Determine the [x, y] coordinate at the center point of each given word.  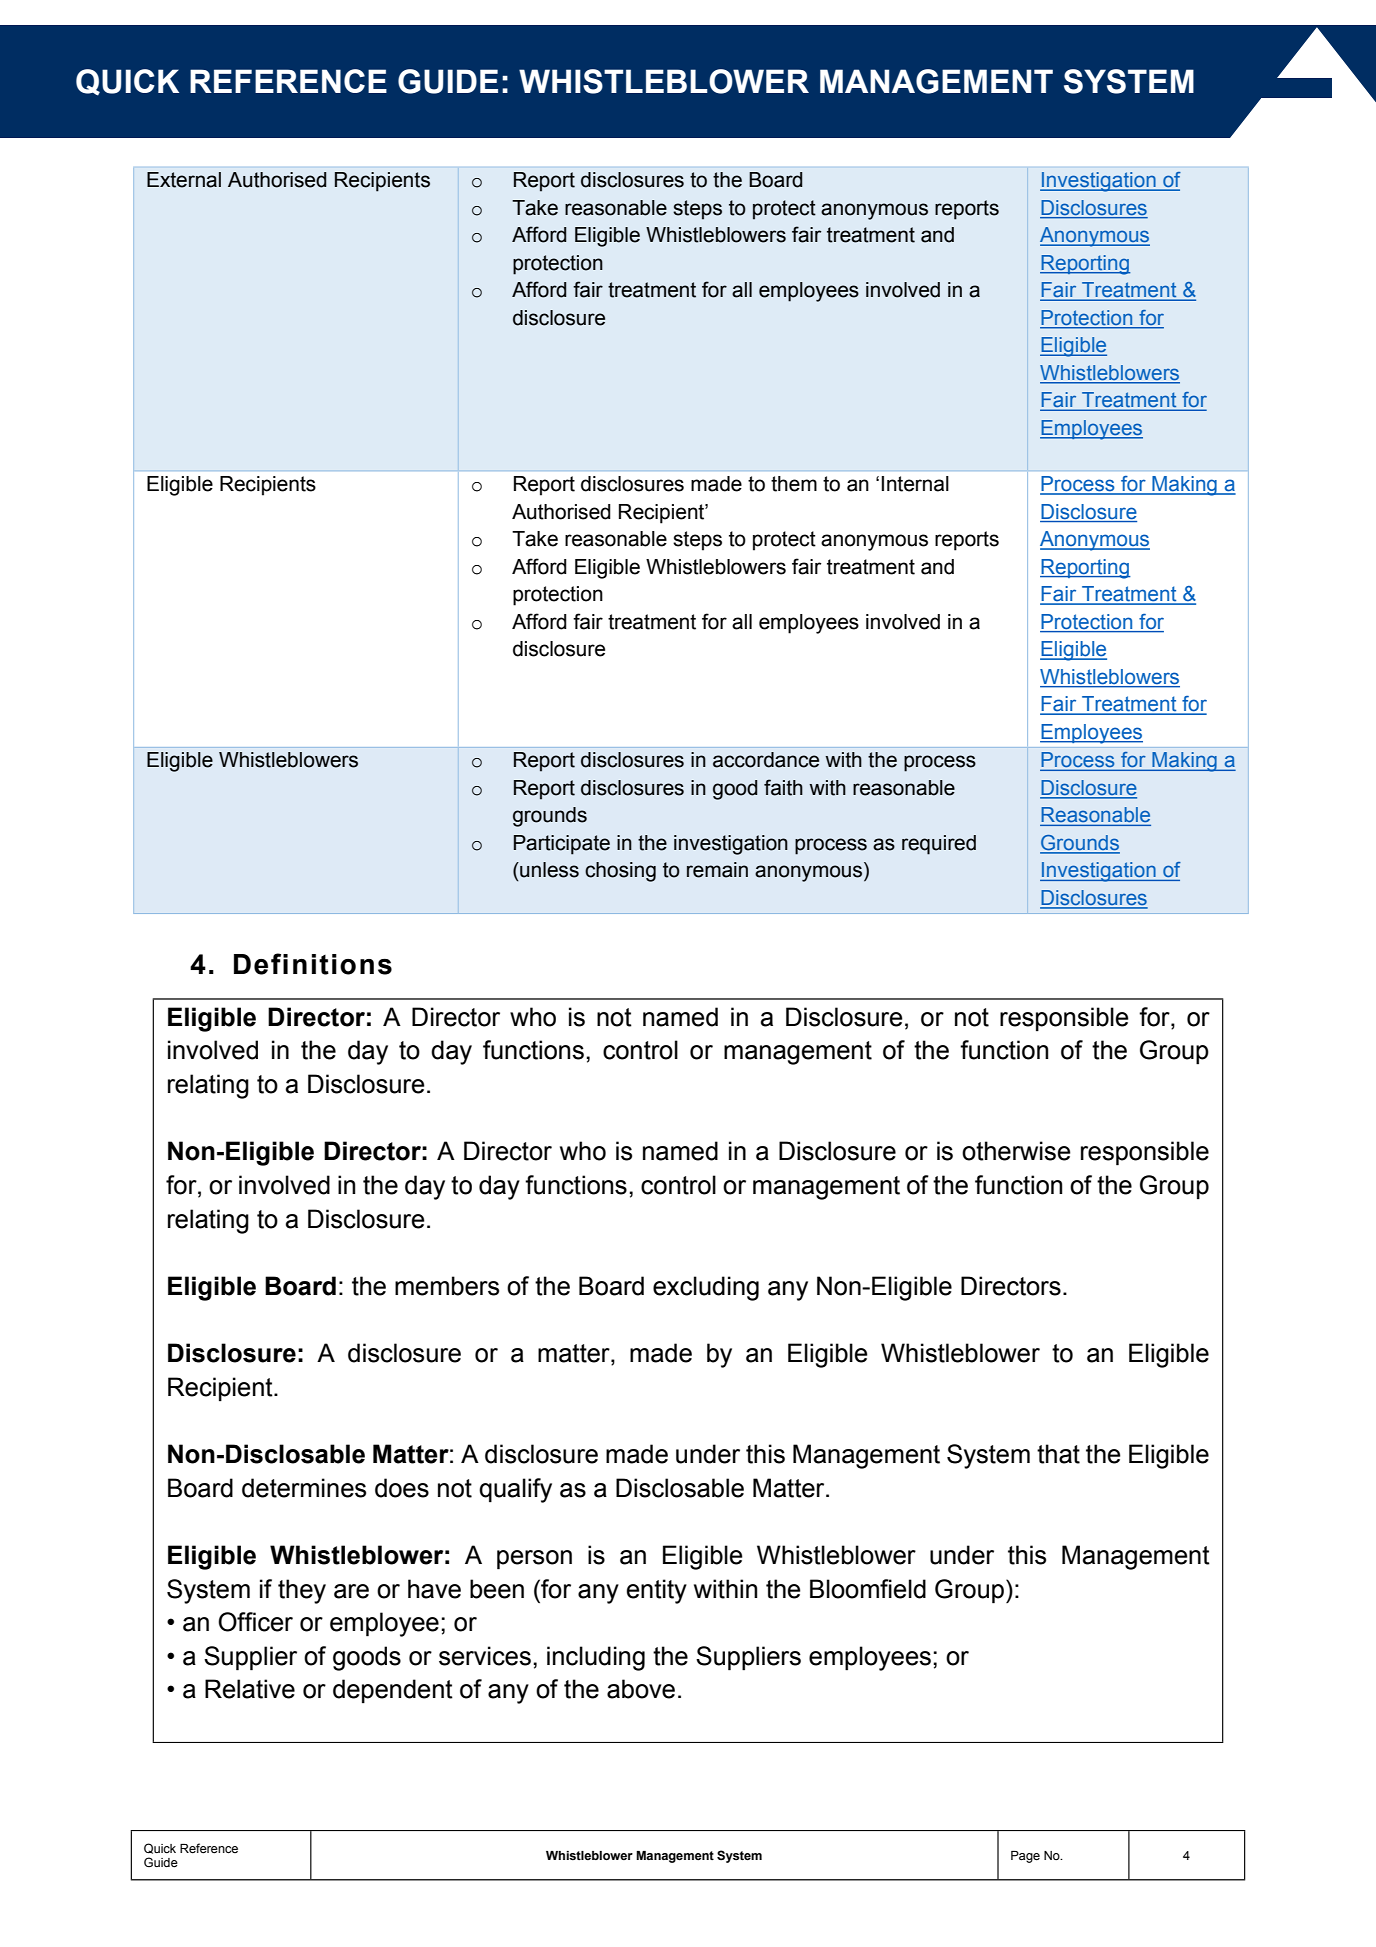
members [447, 1286]
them [794, 484]
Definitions [313, 964]
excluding [706, 1288]
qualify [515, 1490]
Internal [915, 484]
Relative [250, 1689]
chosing [620, 872]
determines [304, 1488]
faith [783, 787]
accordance [766, 760]
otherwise [1016, 1151]
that [1058, 1454]
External [184, 180]
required [939, 845]
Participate [562, 845]
